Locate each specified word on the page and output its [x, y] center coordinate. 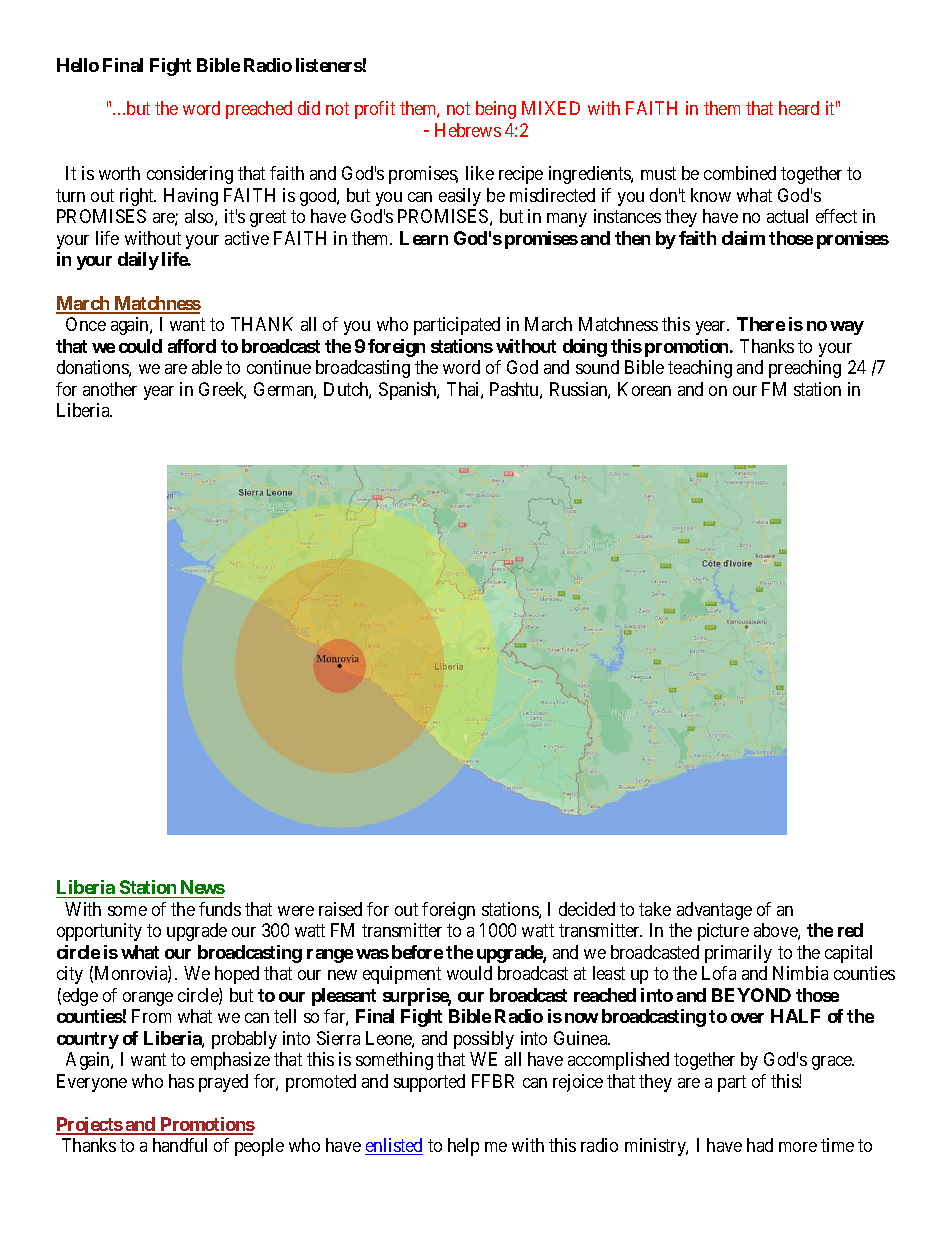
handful [180, 1145]
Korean [644, 389]
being [496, 110]
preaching [805, 369]
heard [799, 108]
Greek [222, 390]
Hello [78, 65]
